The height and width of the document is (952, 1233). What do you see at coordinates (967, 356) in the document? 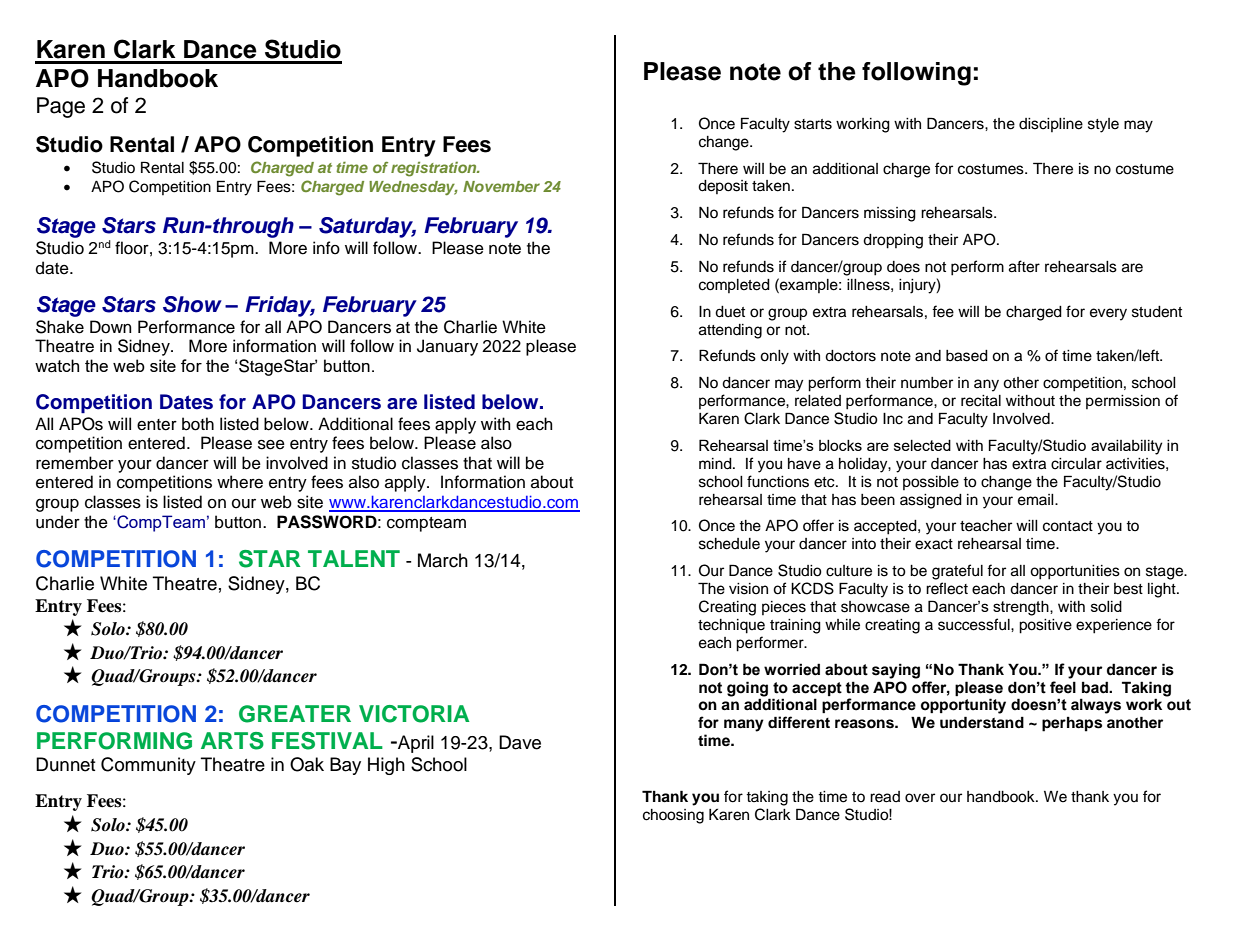
I see `based` at bounding box center [967, 356].
